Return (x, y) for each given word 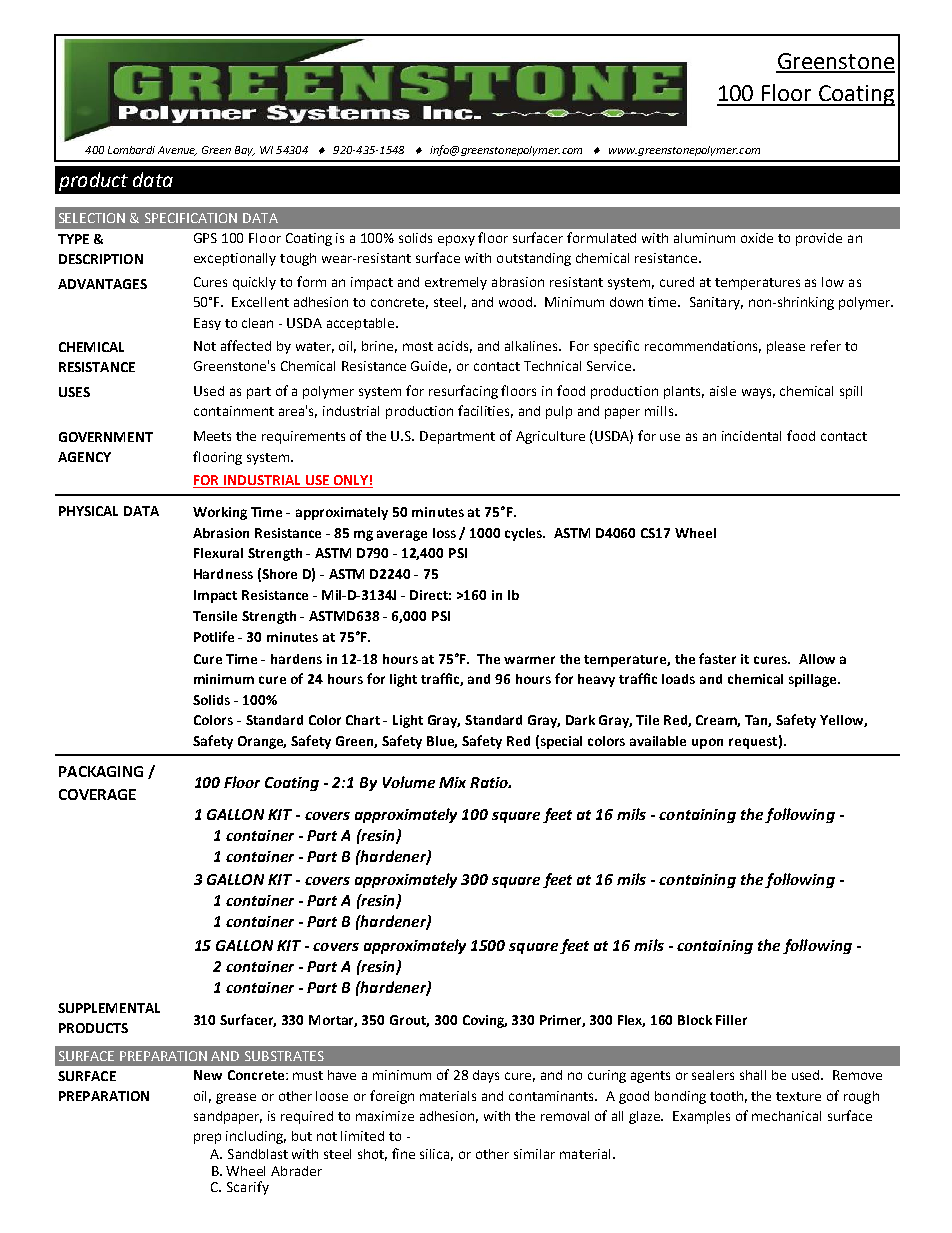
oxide (757, 238)
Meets (212, 436)
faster (717, 658)
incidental (751, 436)
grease (236, 1098)
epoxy (456, 240)
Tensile (215, 616)
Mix (452, 782)
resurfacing (463, 392)
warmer (529, 660)
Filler (731, 1020)
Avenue (177, 151)
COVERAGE (97, 794)
